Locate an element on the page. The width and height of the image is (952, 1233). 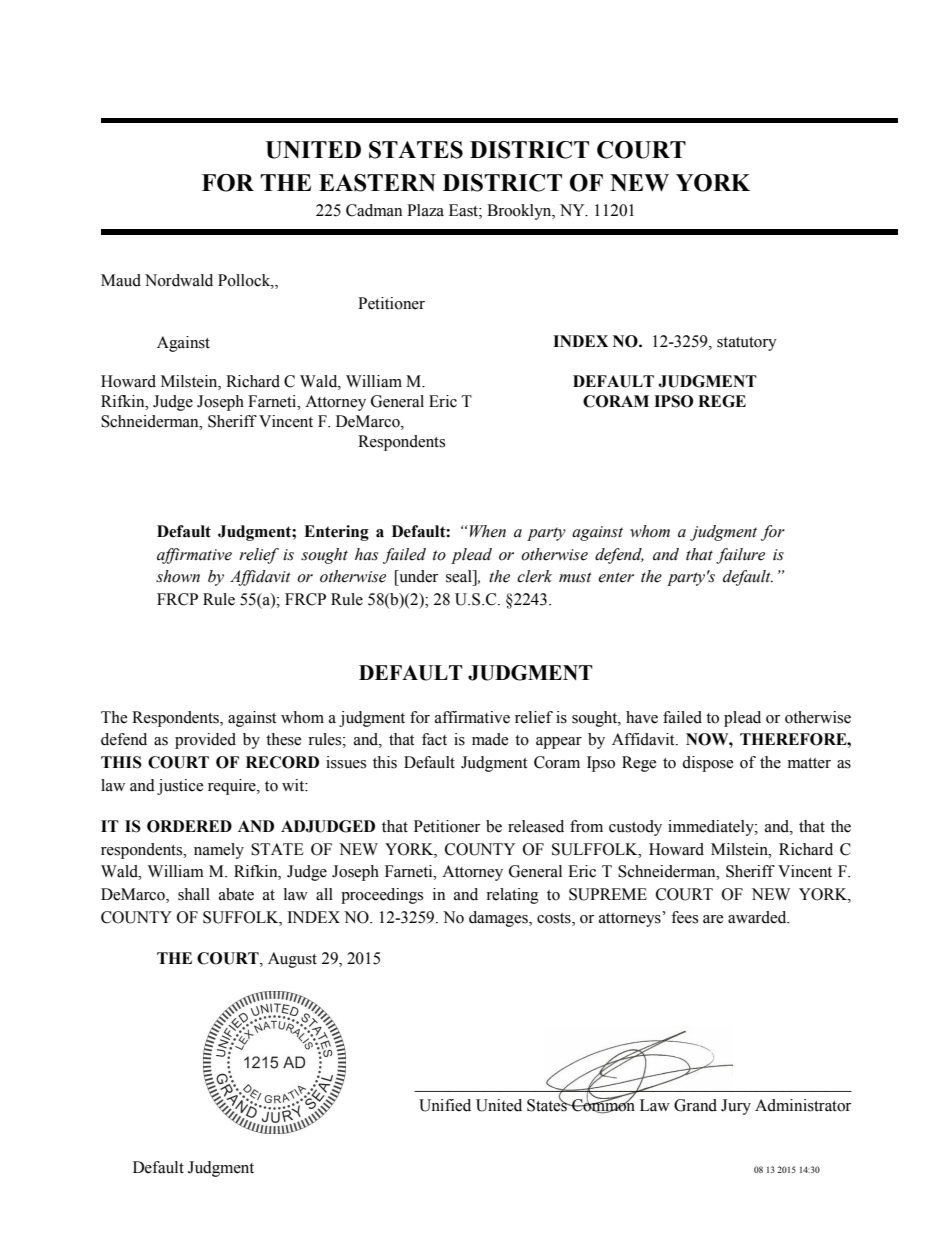
Maud is located at coordinates (121, 280).
